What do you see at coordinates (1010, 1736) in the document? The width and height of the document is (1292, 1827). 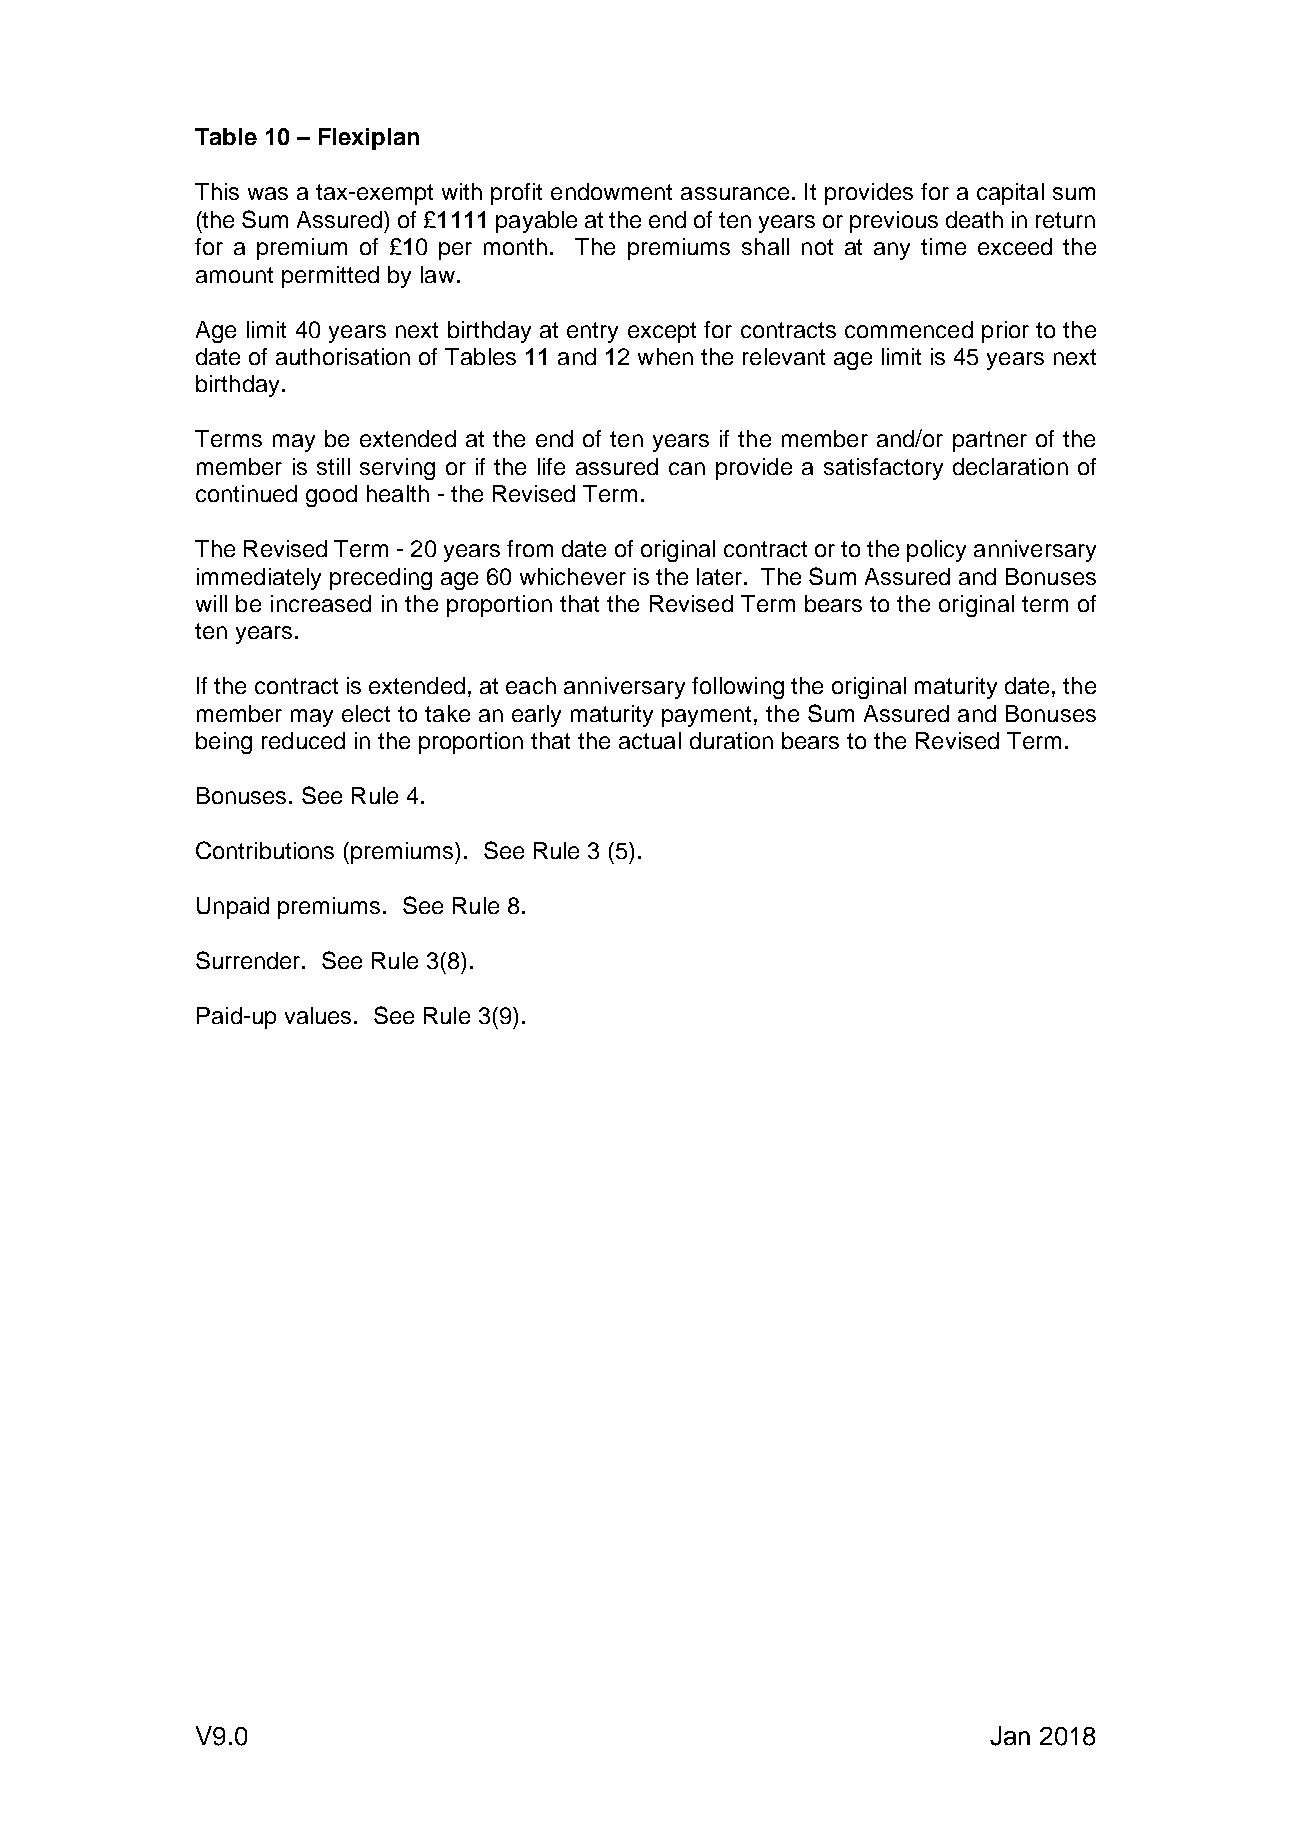 I see `Jan` at bounding box center [1010, 1736].
